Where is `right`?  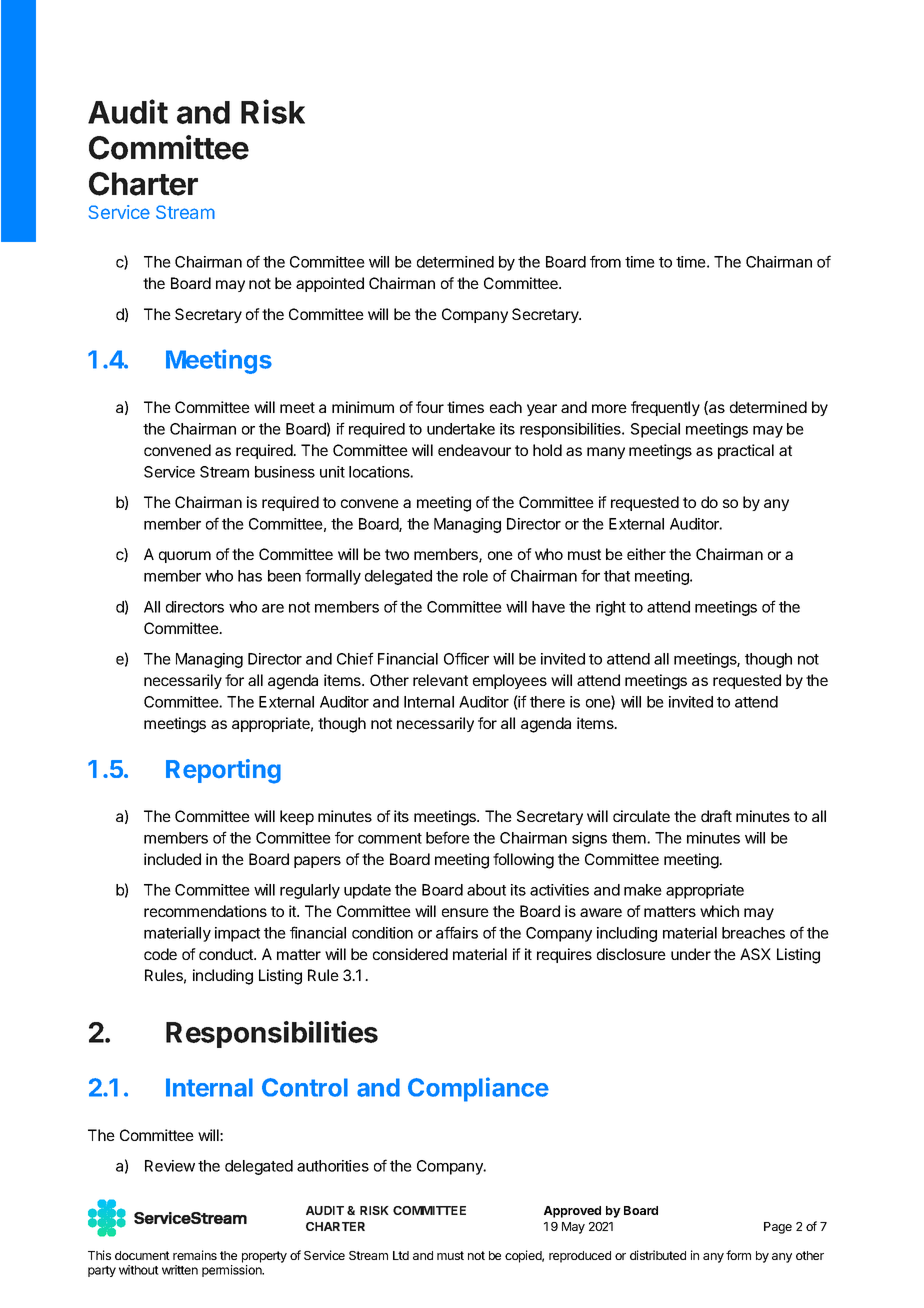
right is located at coordinates (611, 608).
